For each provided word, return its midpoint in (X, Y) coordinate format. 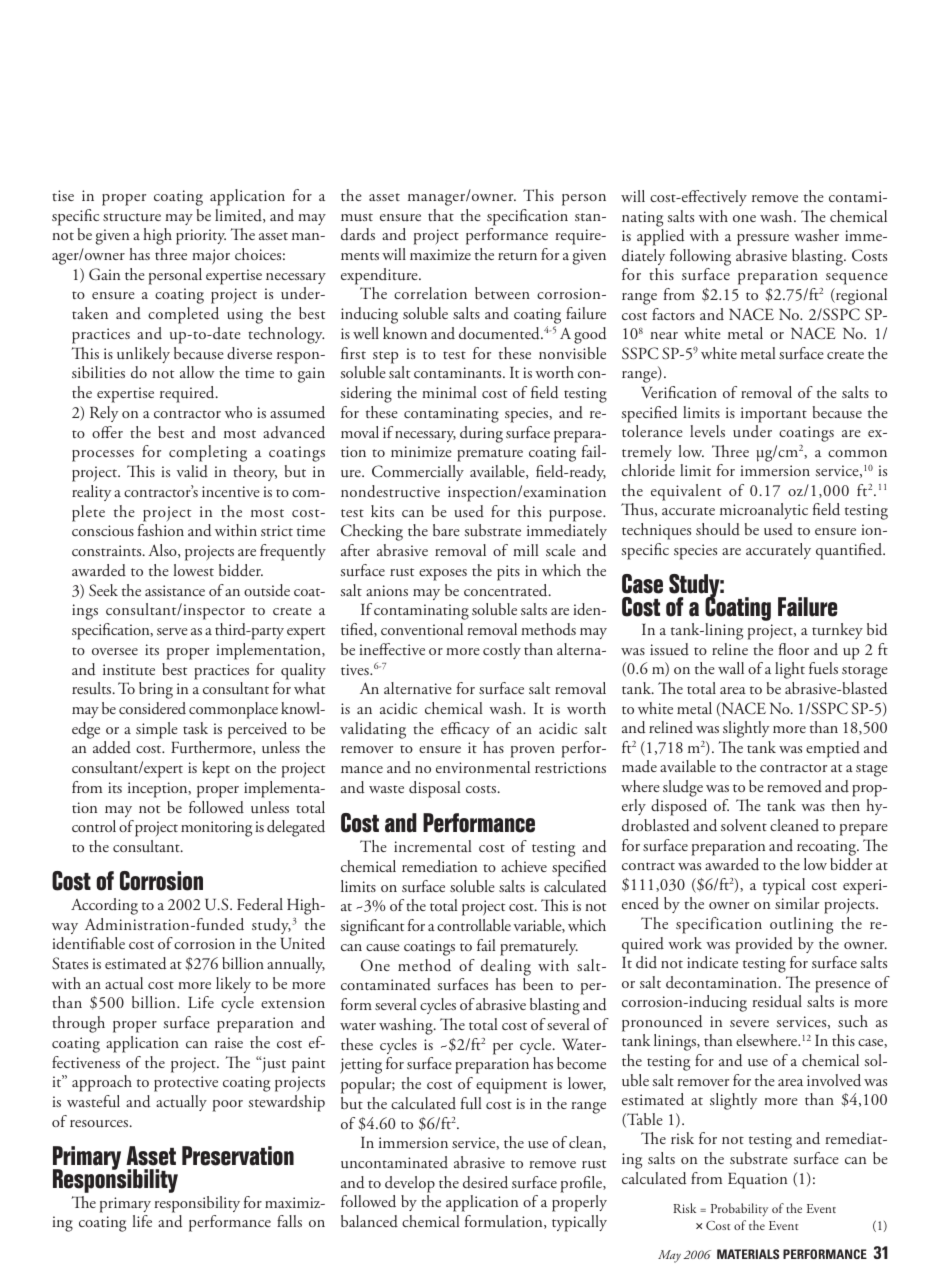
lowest (193, 570)
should (718, 529)
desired (485, 1182)
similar (797, 903)
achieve (524, 866)
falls (289, 1221)
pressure (763, 240)
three (171, 254)
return (517, 256)
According (104, 906)
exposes (443, 575)
